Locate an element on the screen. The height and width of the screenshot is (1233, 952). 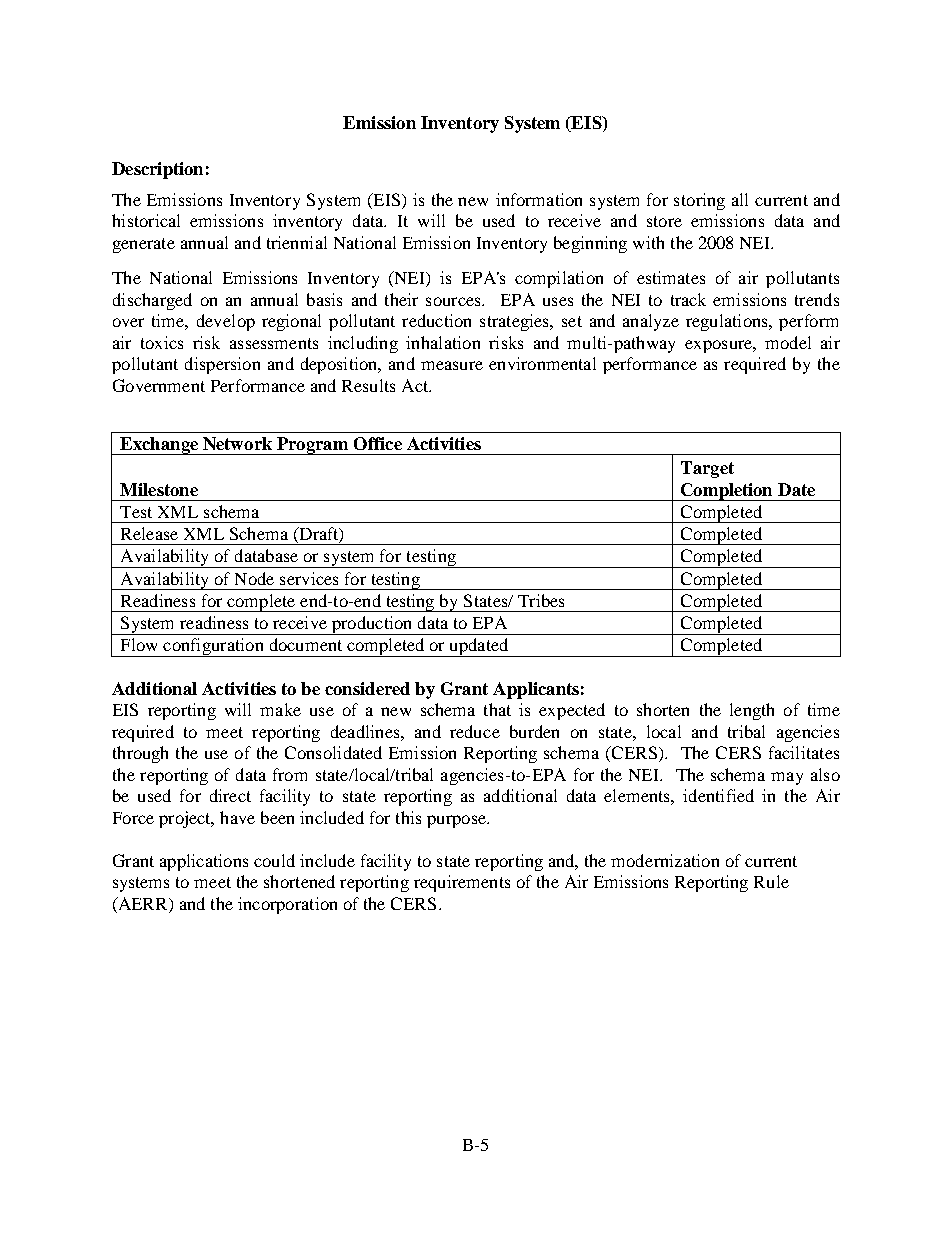
Tribes is located at coordinates (541, 600).
